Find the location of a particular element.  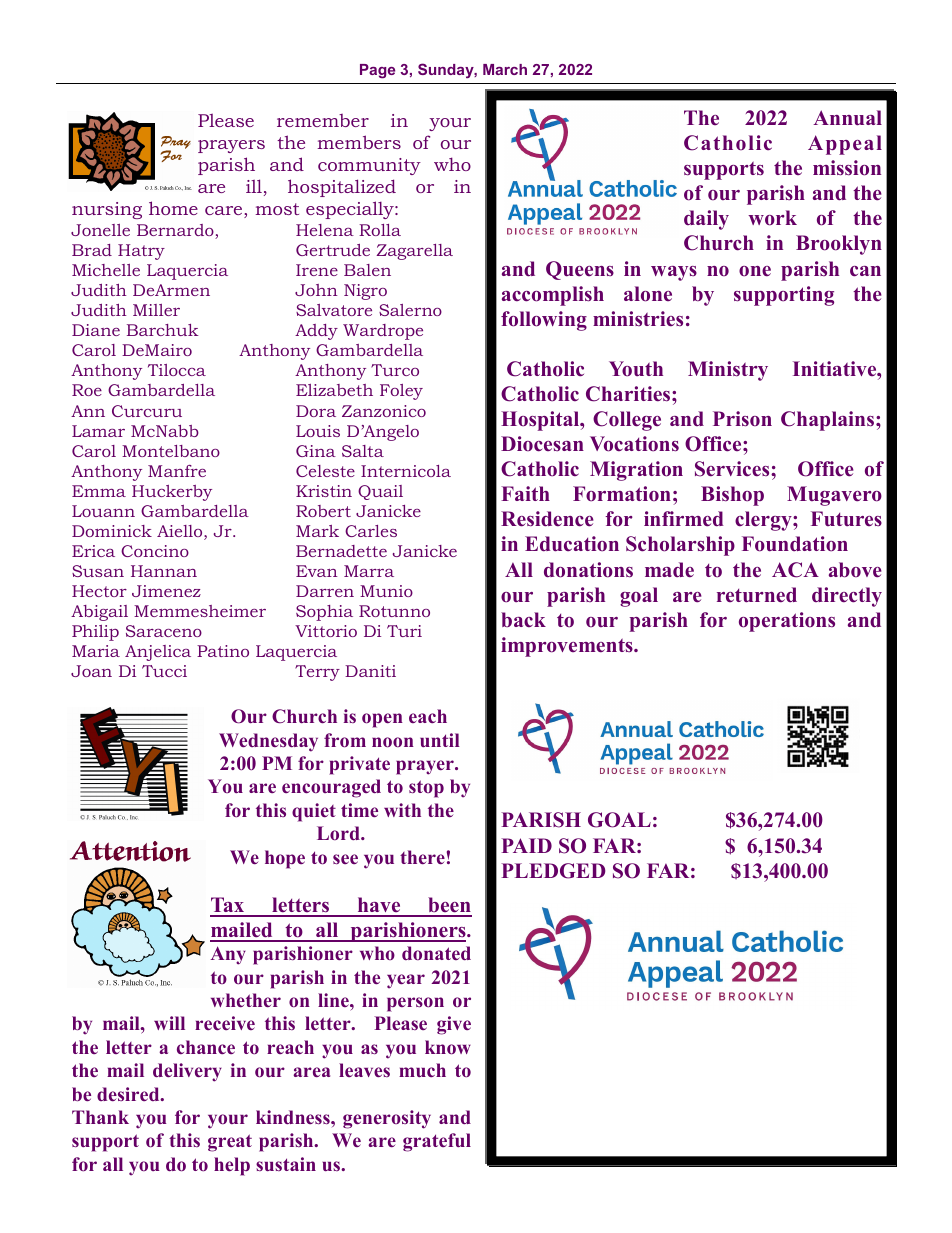

remember is located at coordinates (323, 120).
